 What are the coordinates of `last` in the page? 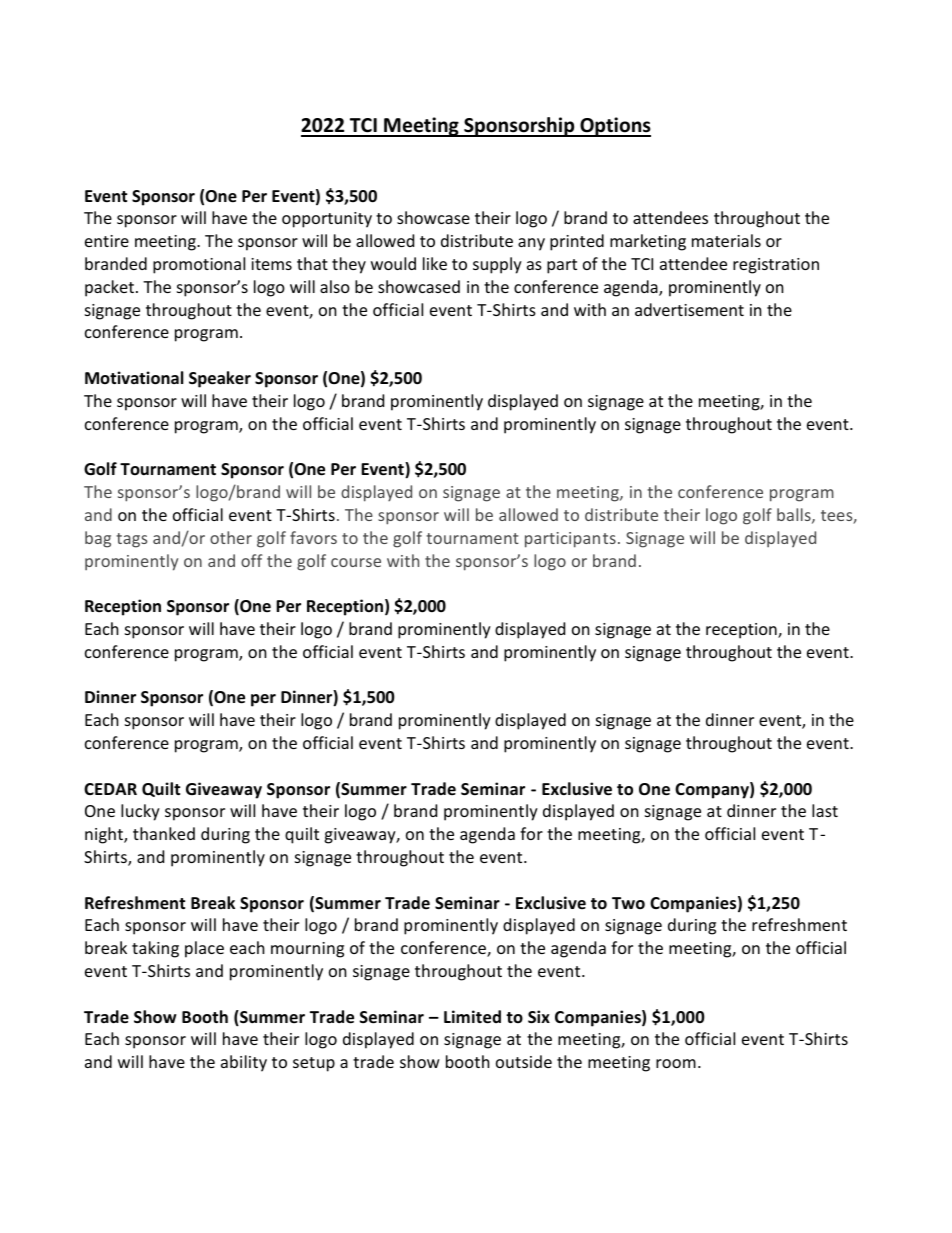 It's located at (825, 810).
